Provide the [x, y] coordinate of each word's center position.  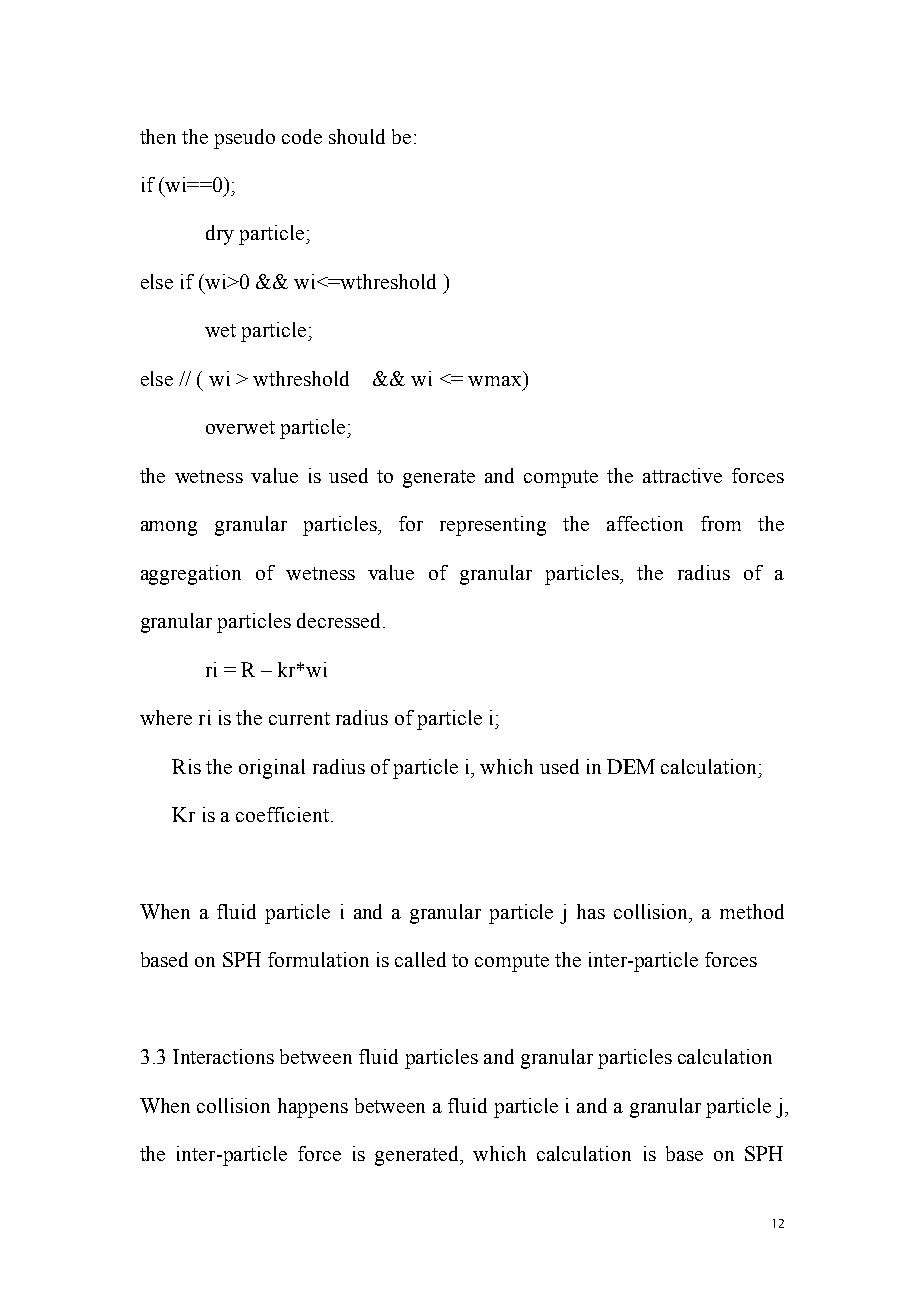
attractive [682, 475]
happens [313, 1108]
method [752, 911]
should [357, 136]
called [420, 959]
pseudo [244, 139]
